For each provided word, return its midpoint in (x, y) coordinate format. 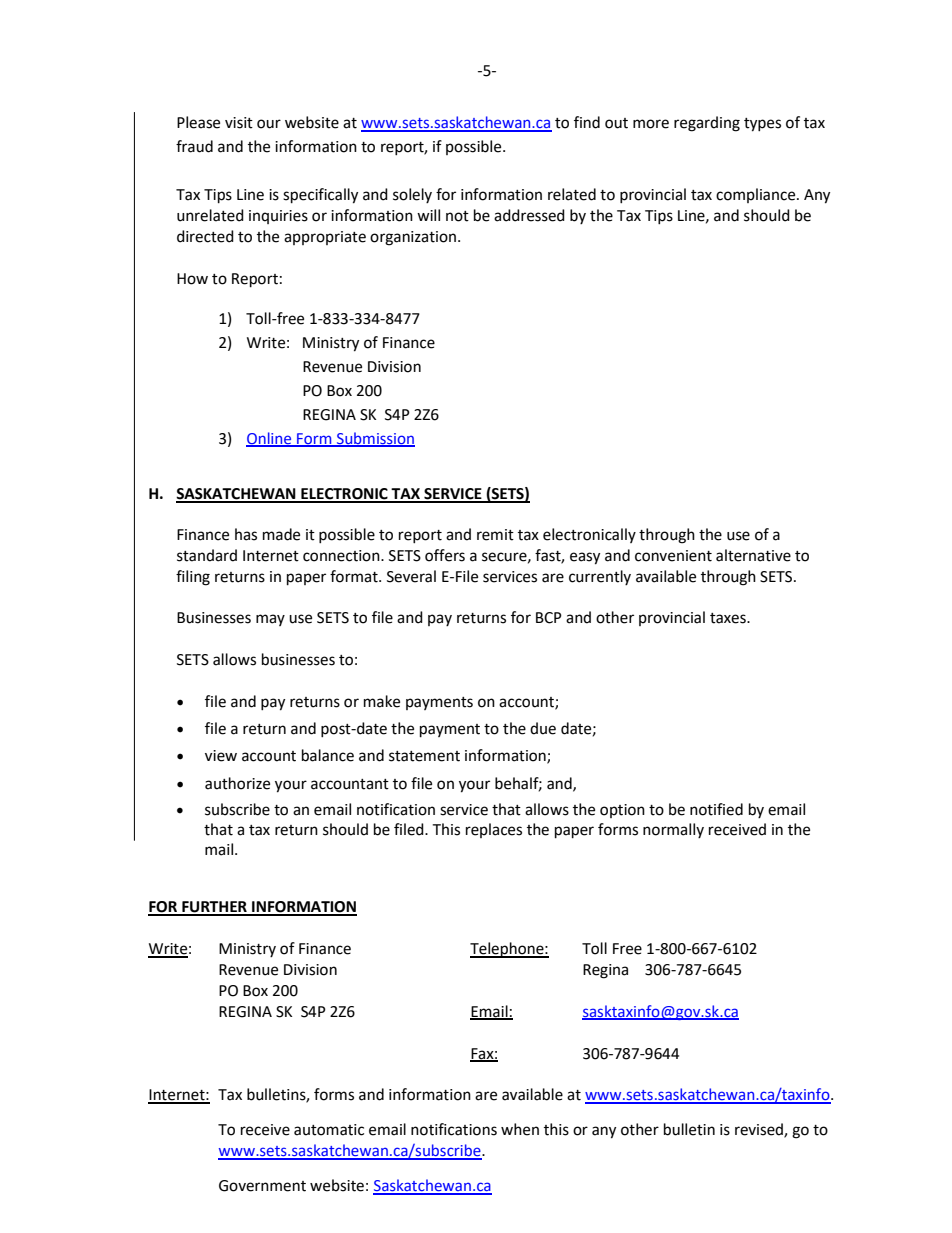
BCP (549, 618)
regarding (707, 124)
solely (412, 195)
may (270, 620)
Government (262, 1186)
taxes (729, 618)
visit (239, 123)
